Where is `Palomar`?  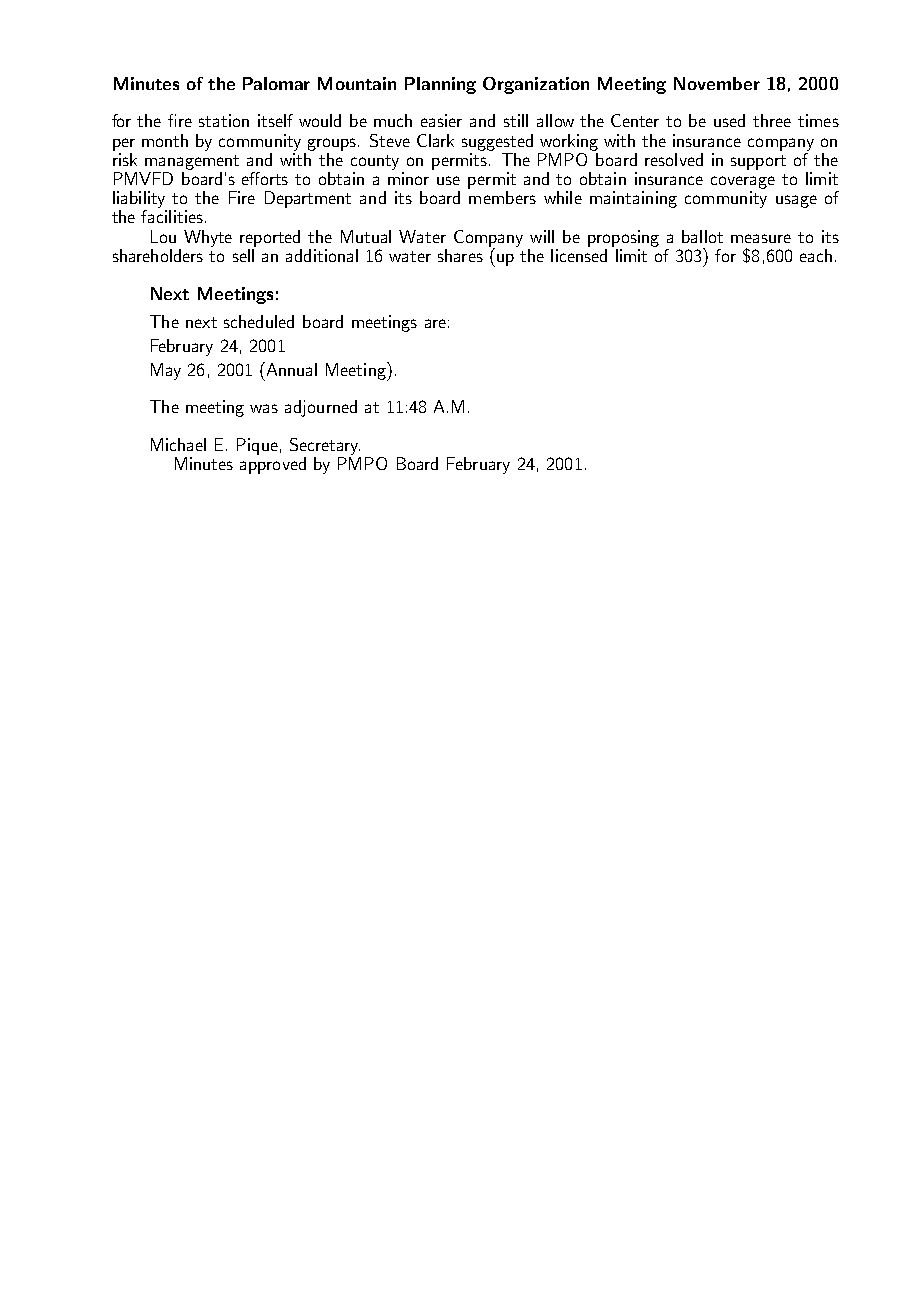
Palomar is located at coordinates (276, 83).
